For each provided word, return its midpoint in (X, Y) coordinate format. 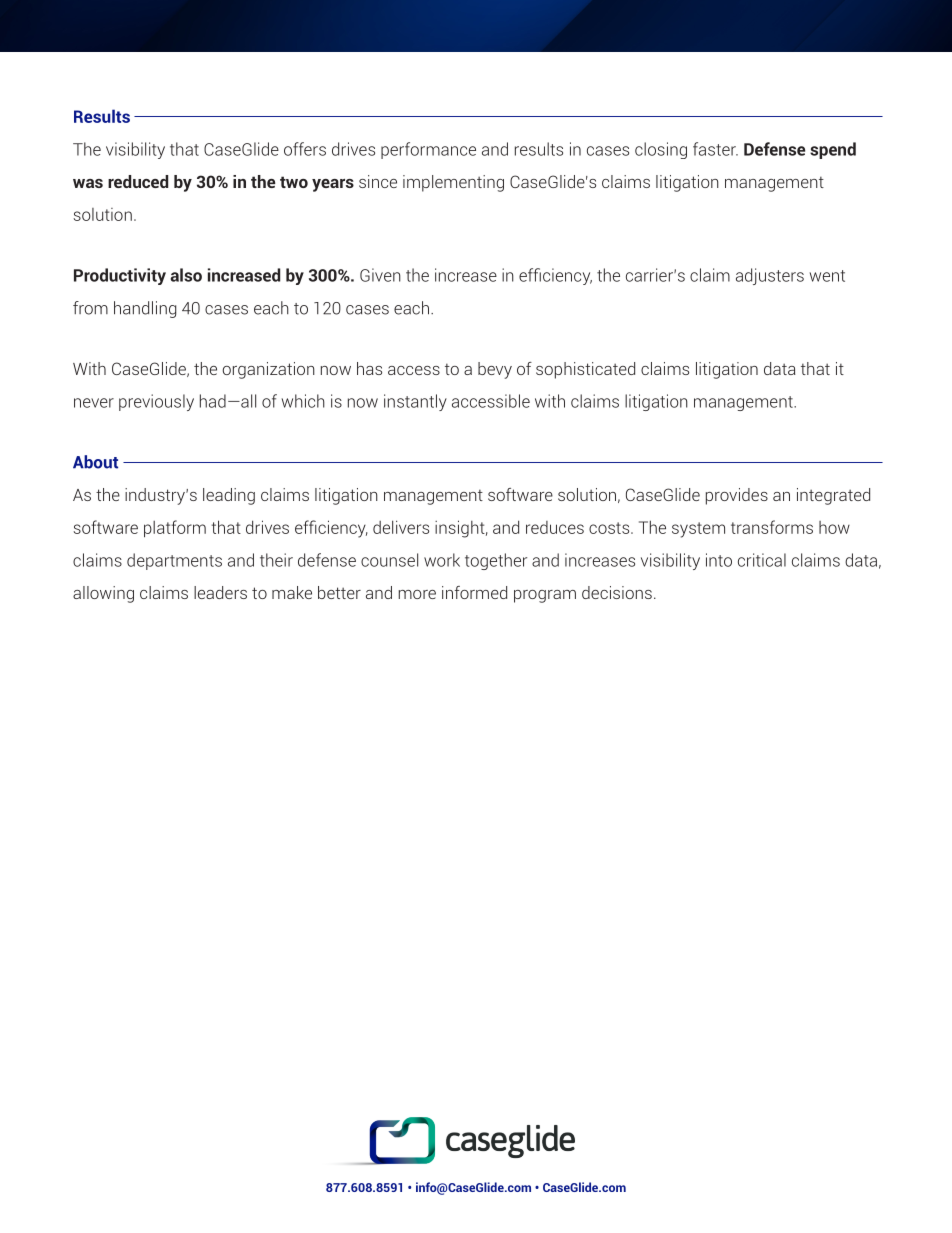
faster (715, 149)
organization (268, 370)
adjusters (770, 276)
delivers (401, 527)
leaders (220, 592)
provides (737, 496)
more (417, 594)
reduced (138, 181)
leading (229, 496)
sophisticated (585, 370)
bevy (495, 370)
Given (380, 275)
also (186, 275)
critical (762, 560)
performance (428, 150)
